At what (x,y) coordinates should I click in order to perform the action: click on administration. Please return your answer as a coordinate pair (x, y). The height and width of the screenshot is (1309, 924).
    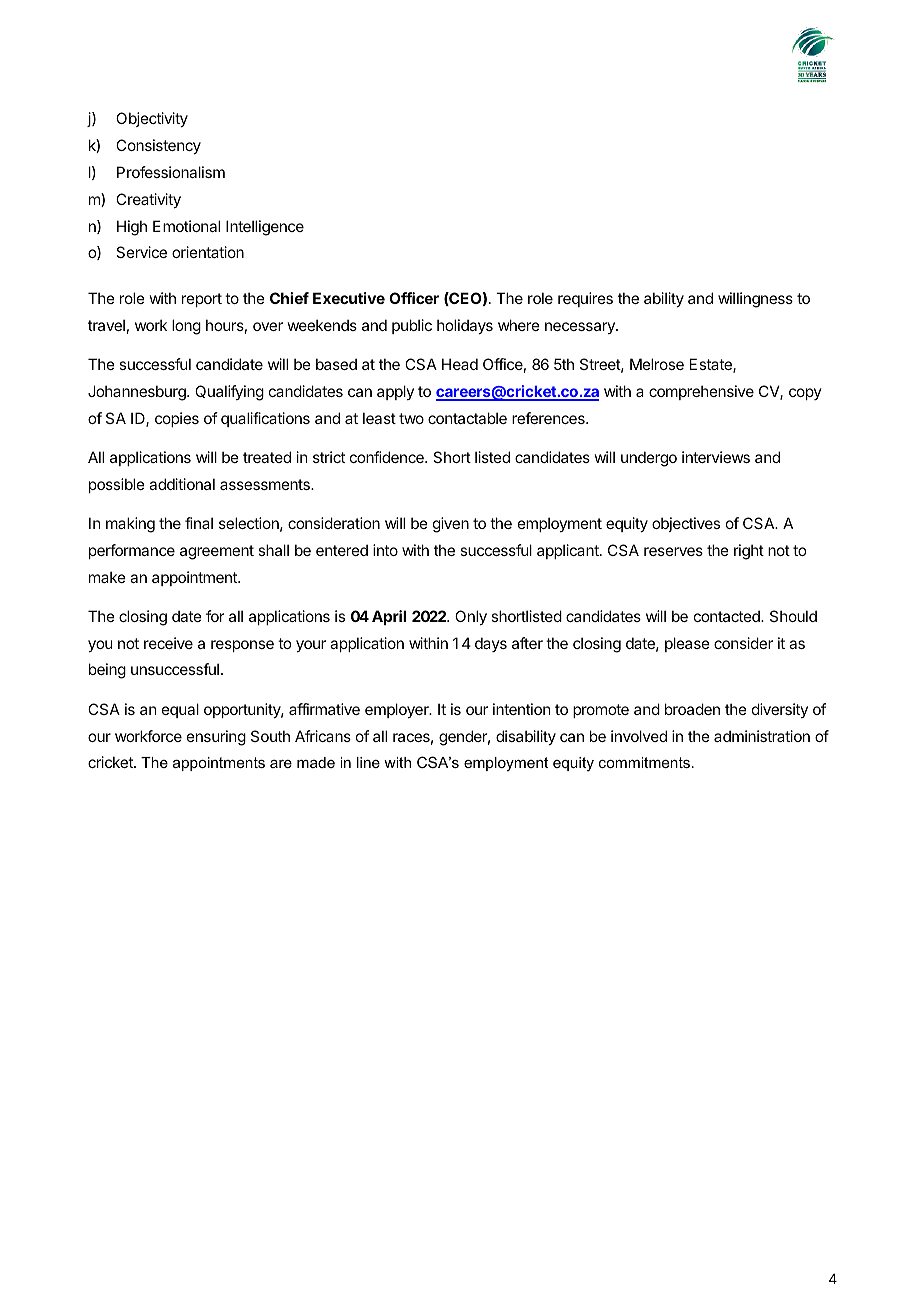
    Looking at the image, I should click on (762, 736).
